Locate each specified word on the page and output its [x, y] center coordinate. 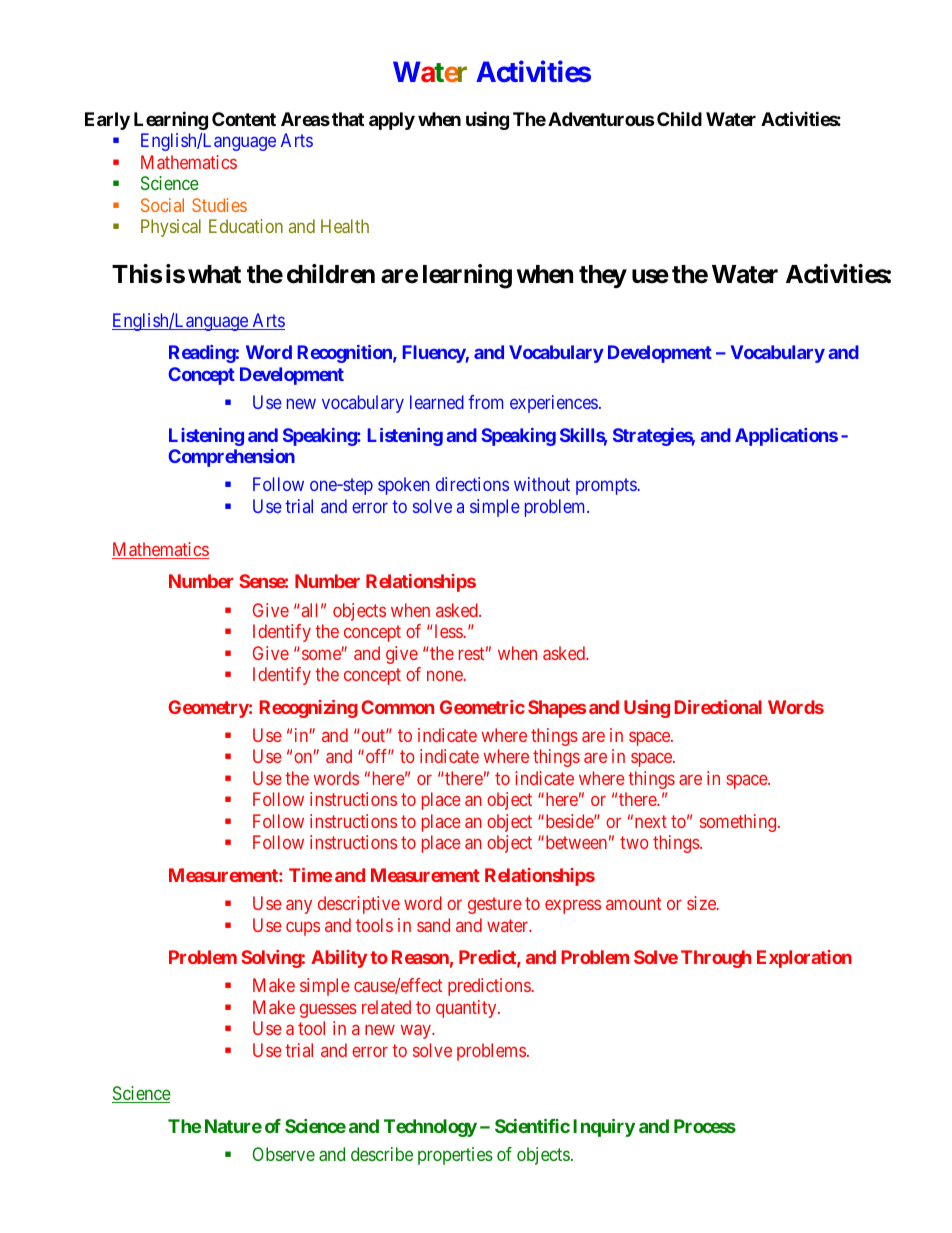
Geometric [482, 707]
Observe [284, 1154]
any [299, 907]
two [634, 843]
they [603, 276]
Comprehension [231, 458]
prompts [607, 486]
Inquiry [604, 1127]
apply [392, 121]
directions [472, 484]
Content [244, 119]
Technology [430, 1128]
